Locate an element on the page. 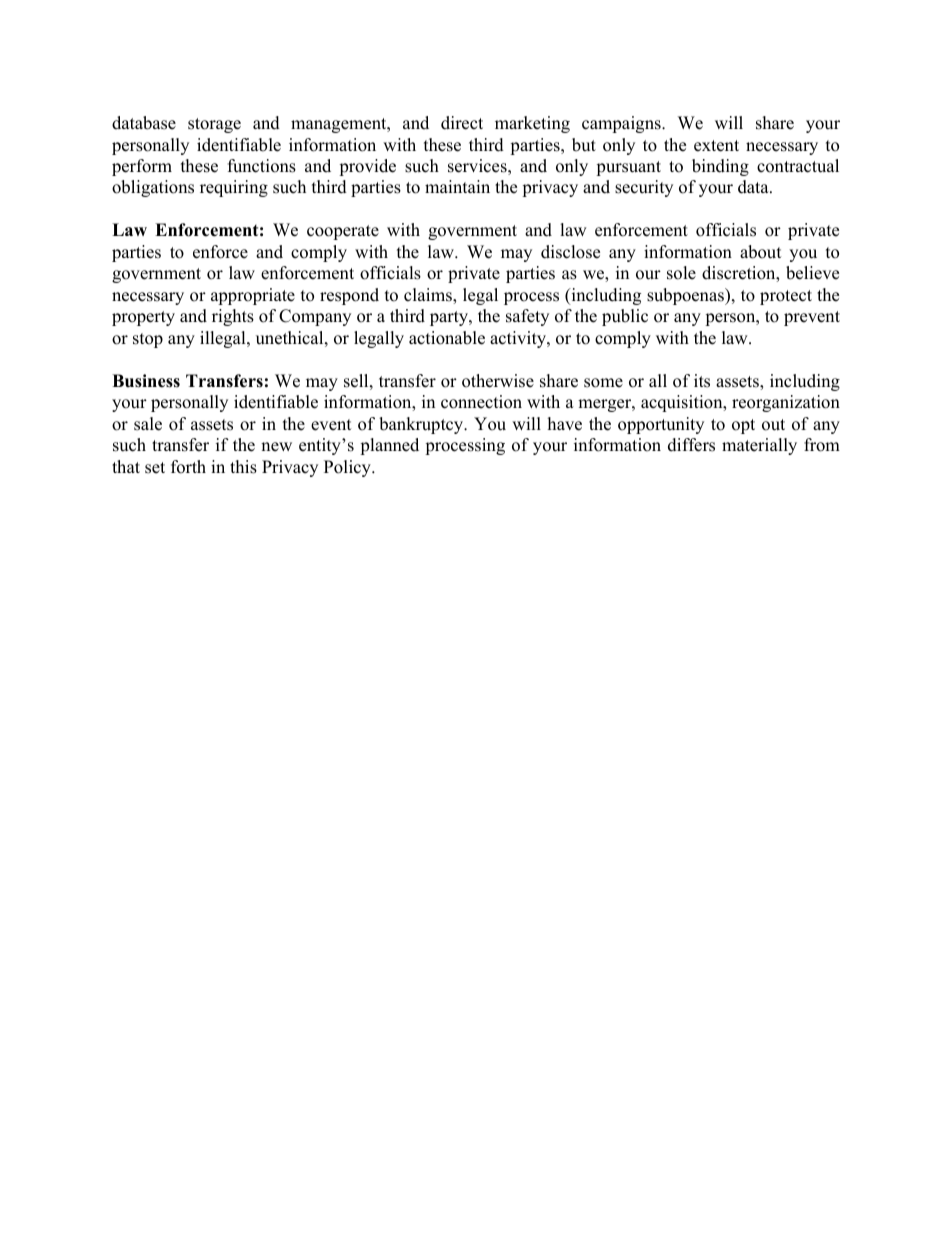  extent is located at coordinates (716, 146).
